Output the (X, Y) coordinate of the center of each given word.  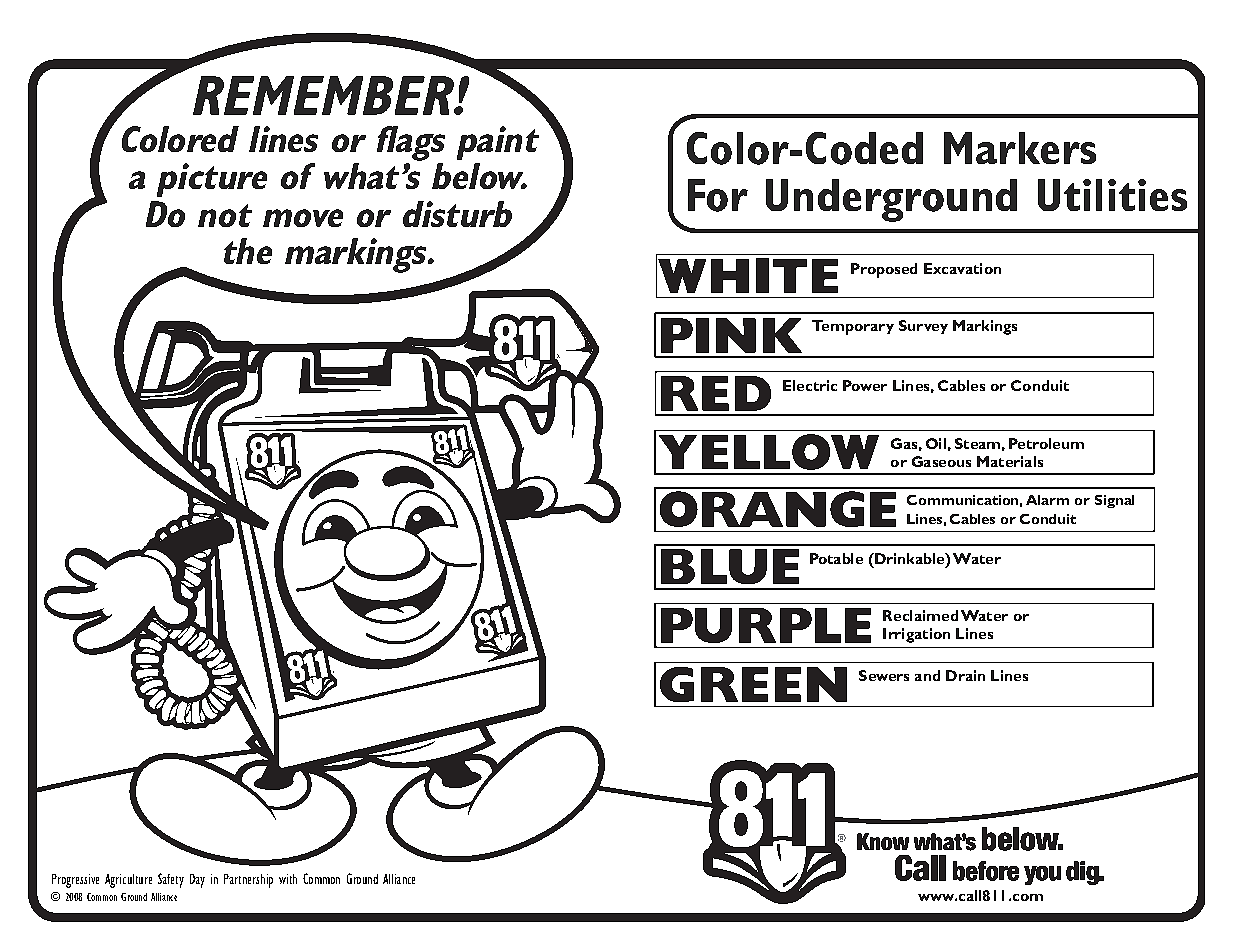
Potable (836, 558)
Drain (965, 675)
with (288, 879)
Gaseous (941, 461)
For (718, 195)
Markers (1020, 148)
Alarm (1047, 500)
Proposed (884, 270)
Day (197, 881)
